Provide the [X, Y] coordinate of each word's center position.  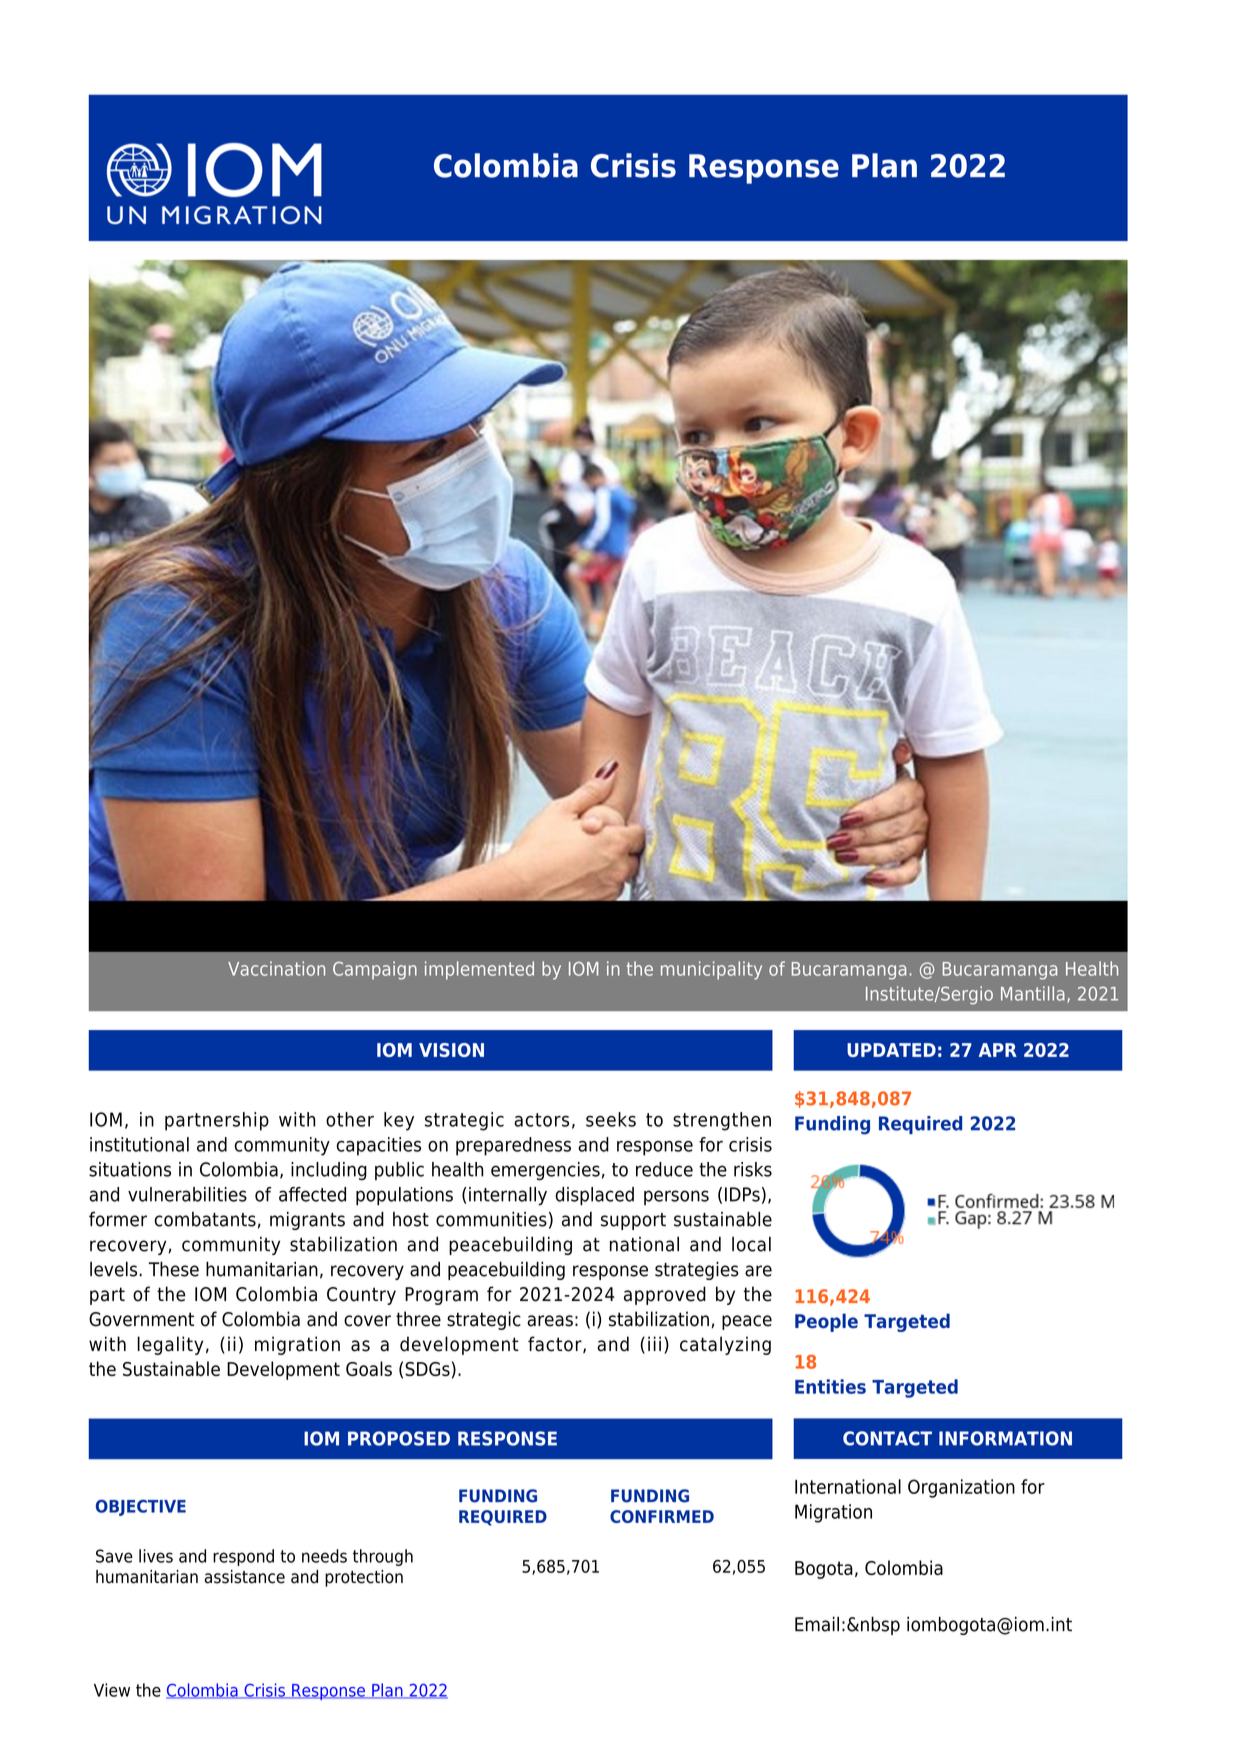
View [112, 1690]
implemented [479, 970]
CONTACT [887, 1438]
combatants [205, 1219]
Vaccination [276, 968]
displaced [594, 1196]
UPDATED [891, 1050]
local [751, 1244]
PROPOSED [399, 1438]
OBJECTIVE [141, 1507]
